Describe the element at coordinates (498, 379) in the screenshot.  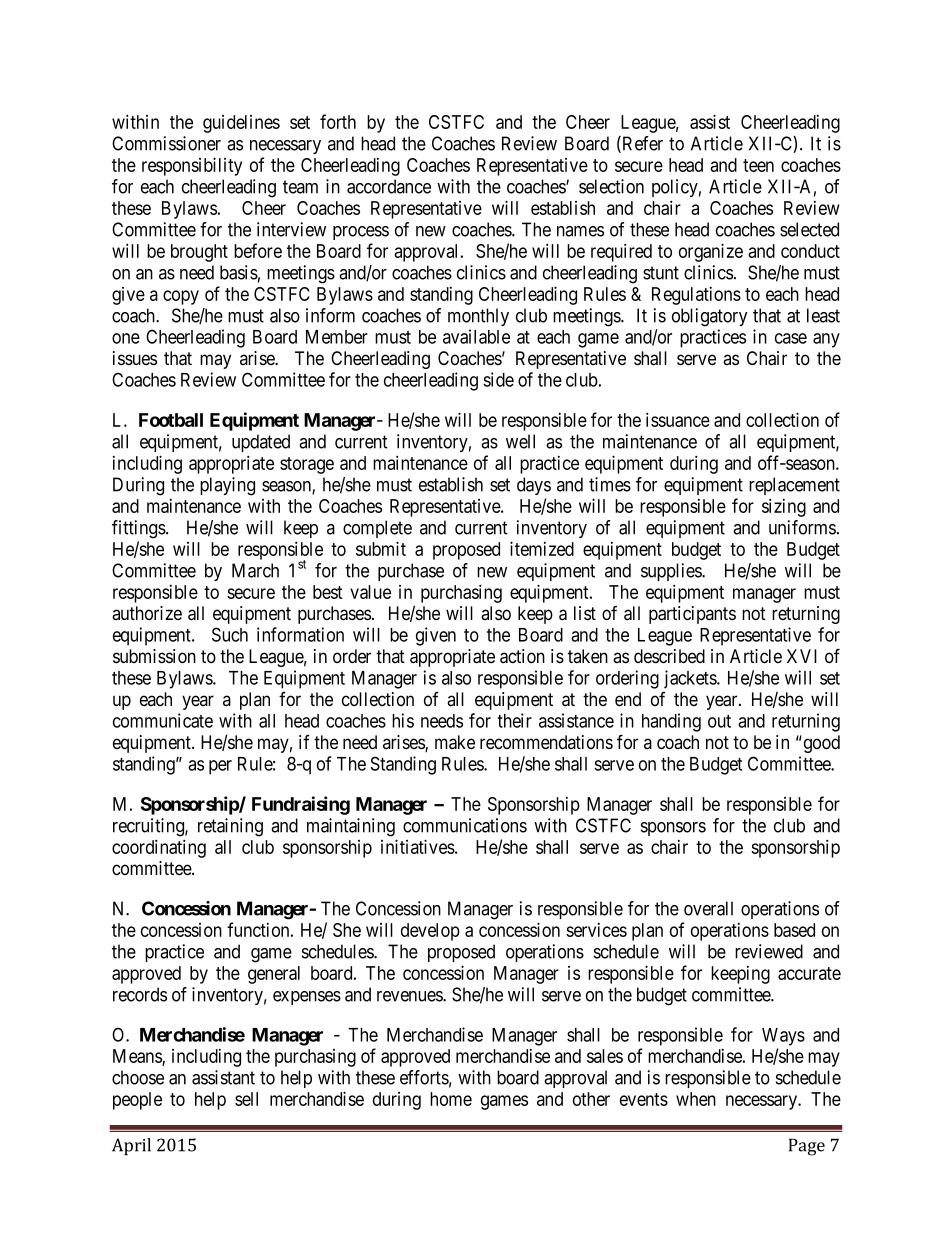
I see `side` at that location.
